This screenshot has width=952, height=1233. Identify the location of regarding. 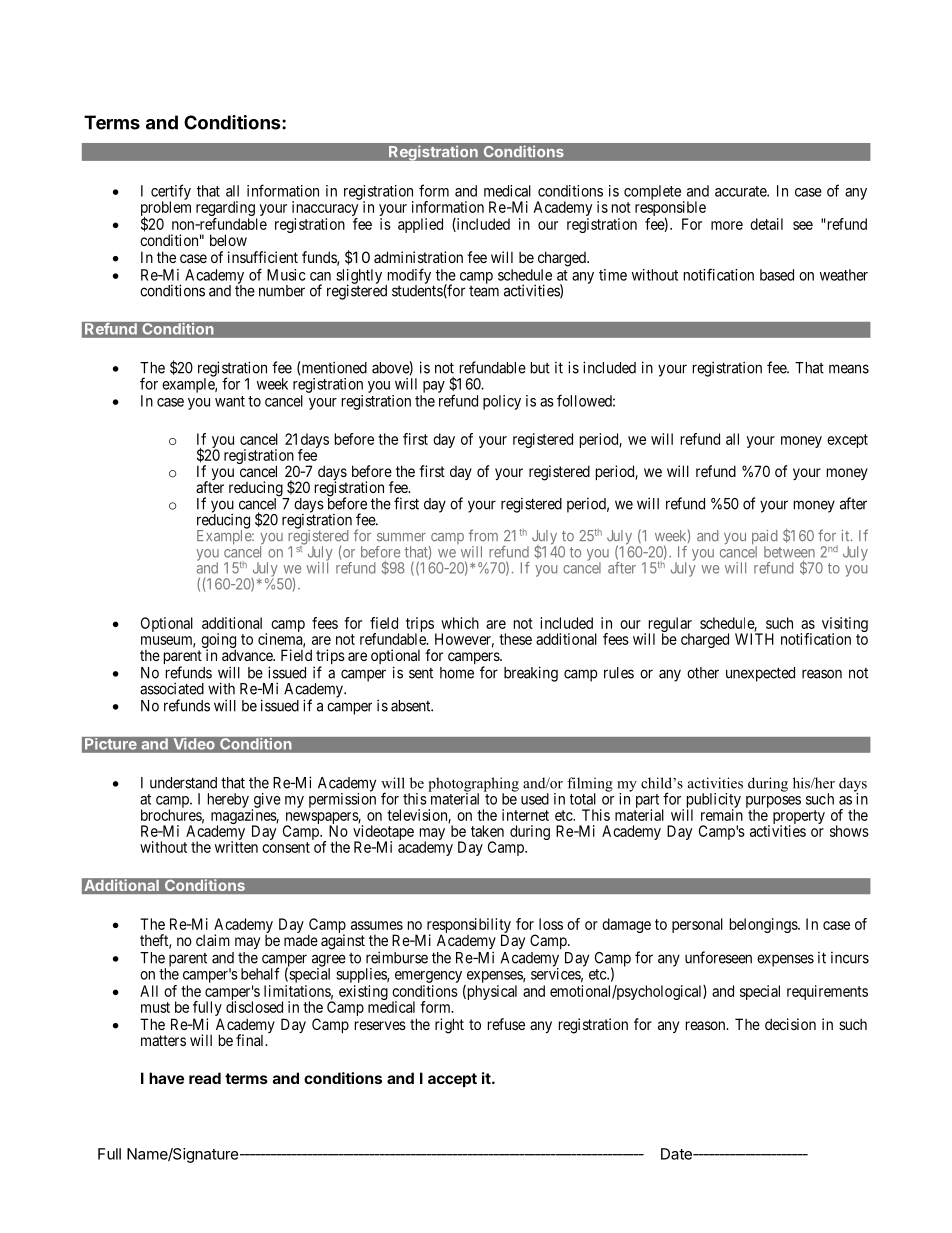
(225, 208).
